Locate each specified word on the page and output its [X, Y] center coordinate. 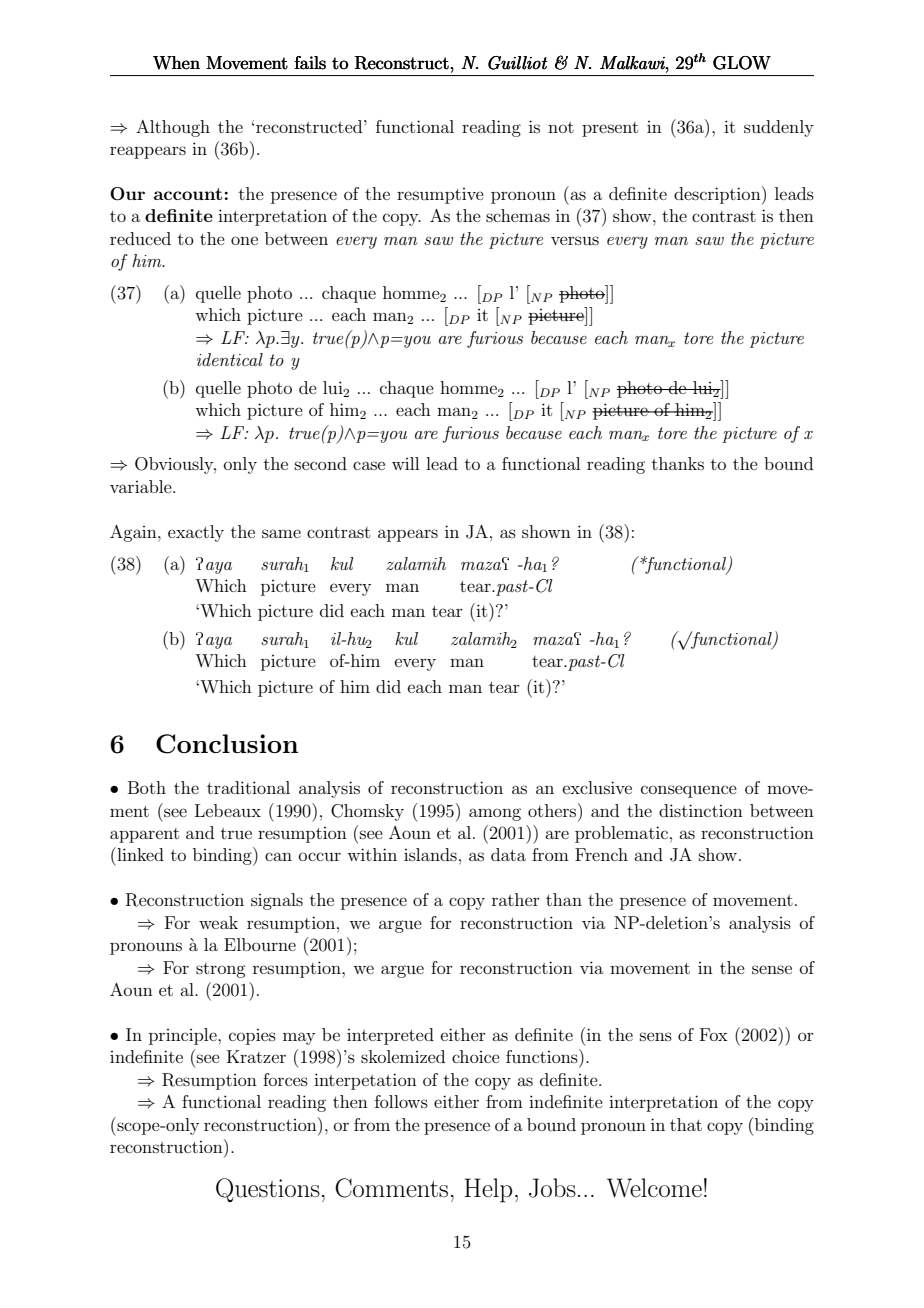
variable [142, 486]
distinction [701, 810]
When [176, 63]
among [495, 814]
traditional [248, 787]
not [561, 127]
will [405, 463]
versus [575, 240]
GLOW [742, 63]
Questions [268, 1190]
